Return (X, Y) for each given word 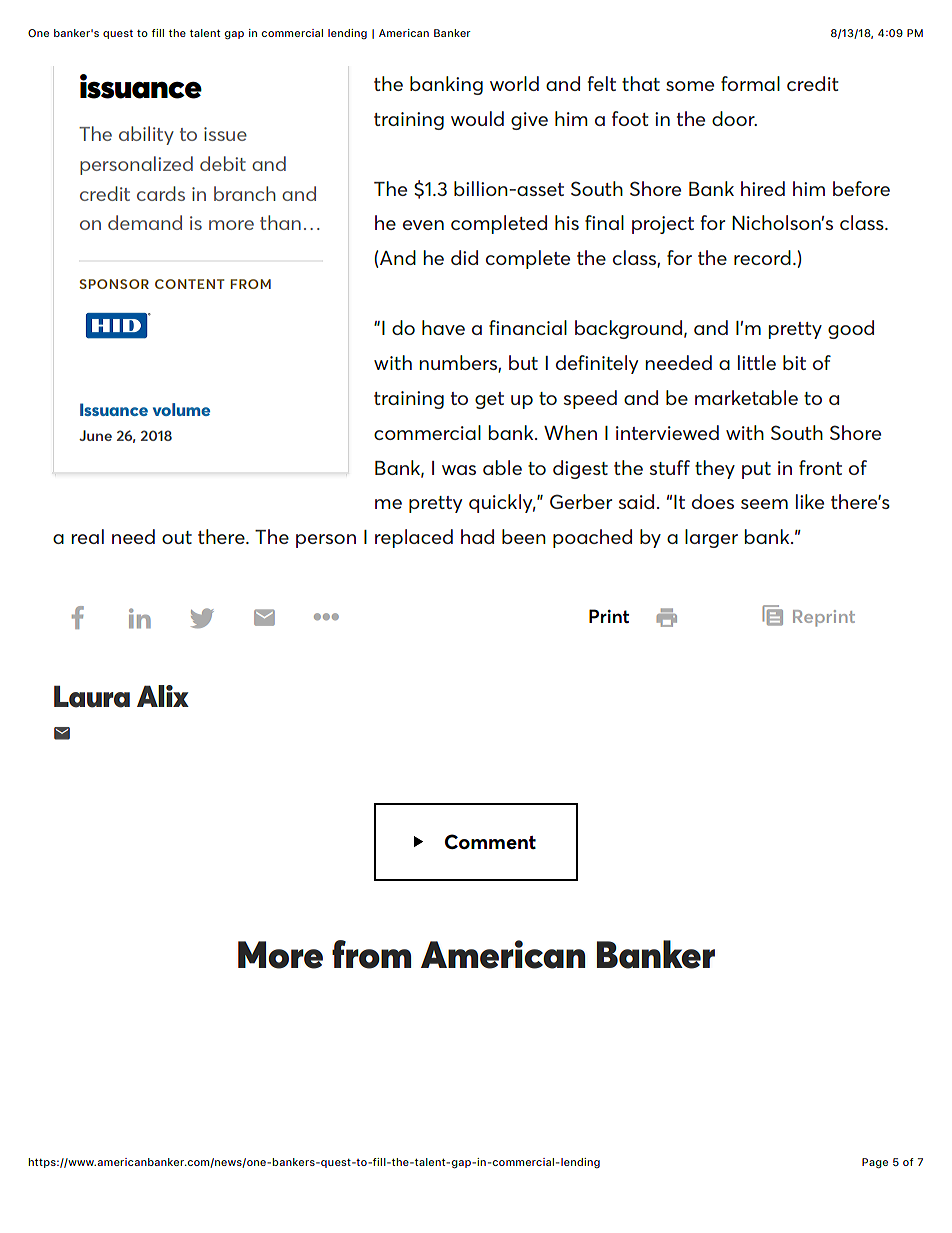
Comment (490, 841)
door (734, 118)
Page (875, 1163)
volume (181, 409)
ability (146, 135)
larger (711, 538)
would (477, 118)
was (459, 470)
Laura (92, 696)
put (756, 470)
